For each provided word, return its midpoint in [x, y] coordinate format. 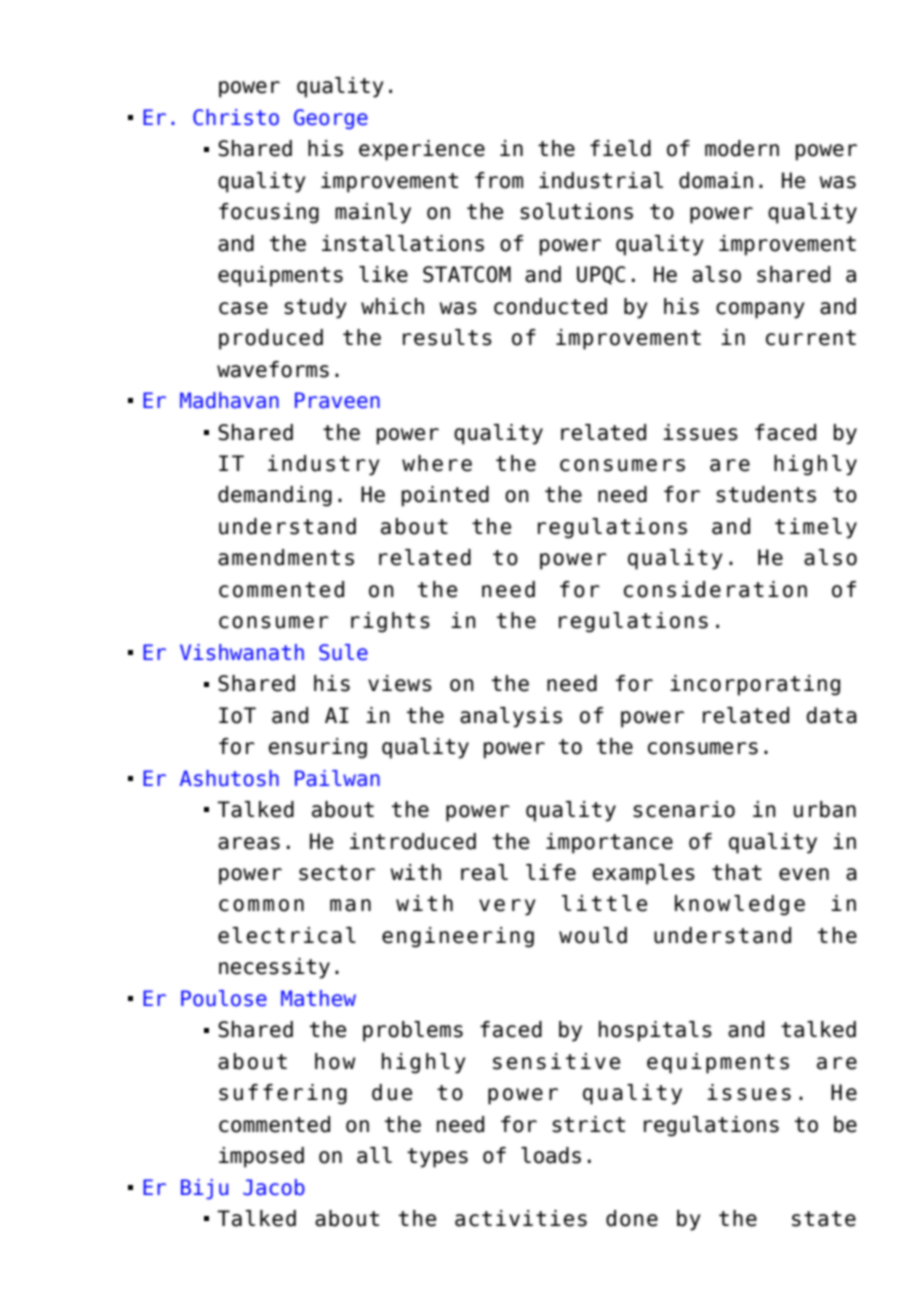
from [499, 180]
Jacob [274, 1187]
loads [551, 1155]
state [824, 1219]
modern [742, 148]
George [331, 119]
